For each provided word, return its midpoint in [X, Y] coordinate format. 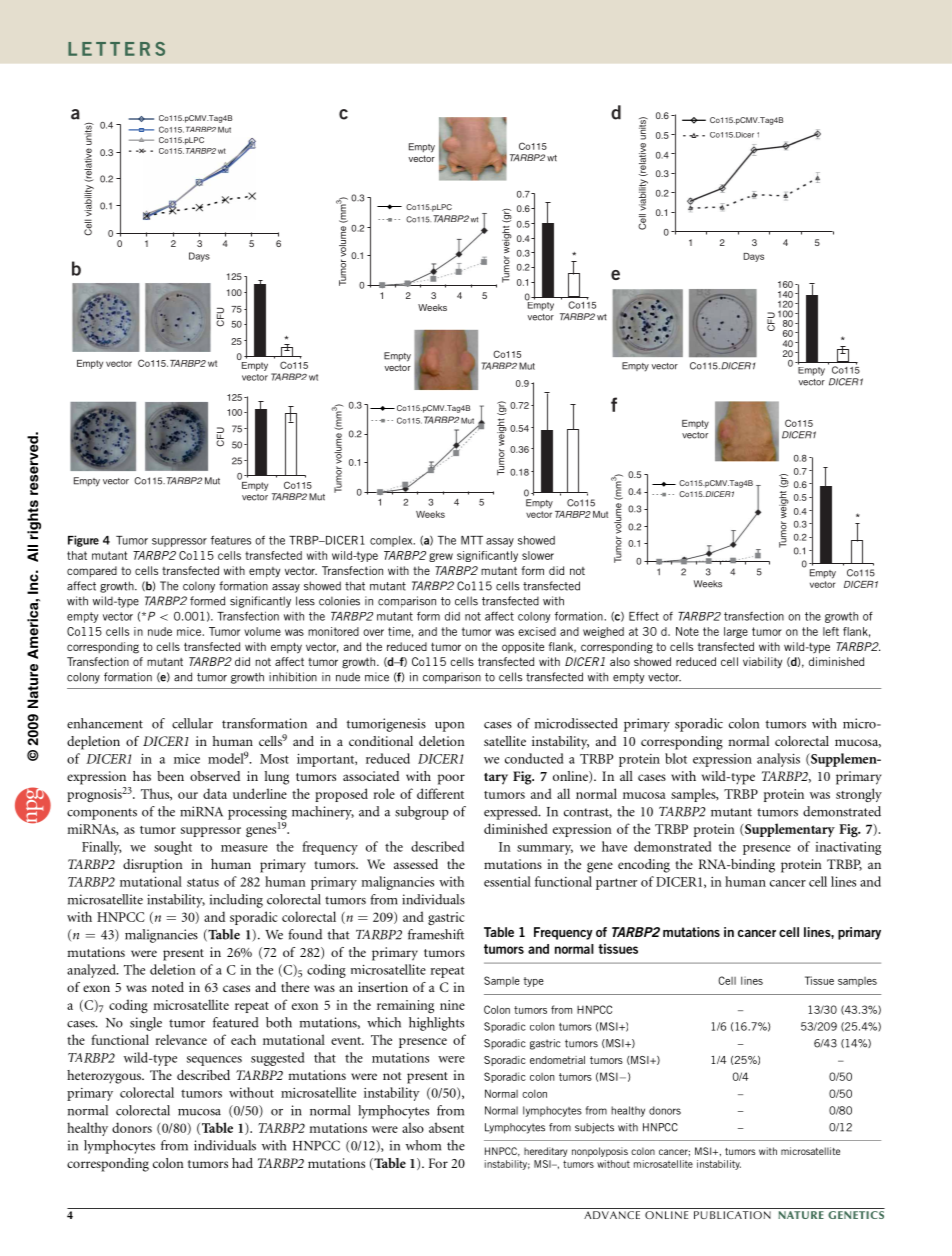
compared [92, 571]
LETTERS [116, 49]
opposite [523, 648]
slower [538, 555]
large [736, 632]
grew [441, 557]
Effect [644, 616]
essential [507, 881]
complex [392, 541]
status [203, 882]
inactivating [848, 848]
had [242, 1163]
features [231, 540]
